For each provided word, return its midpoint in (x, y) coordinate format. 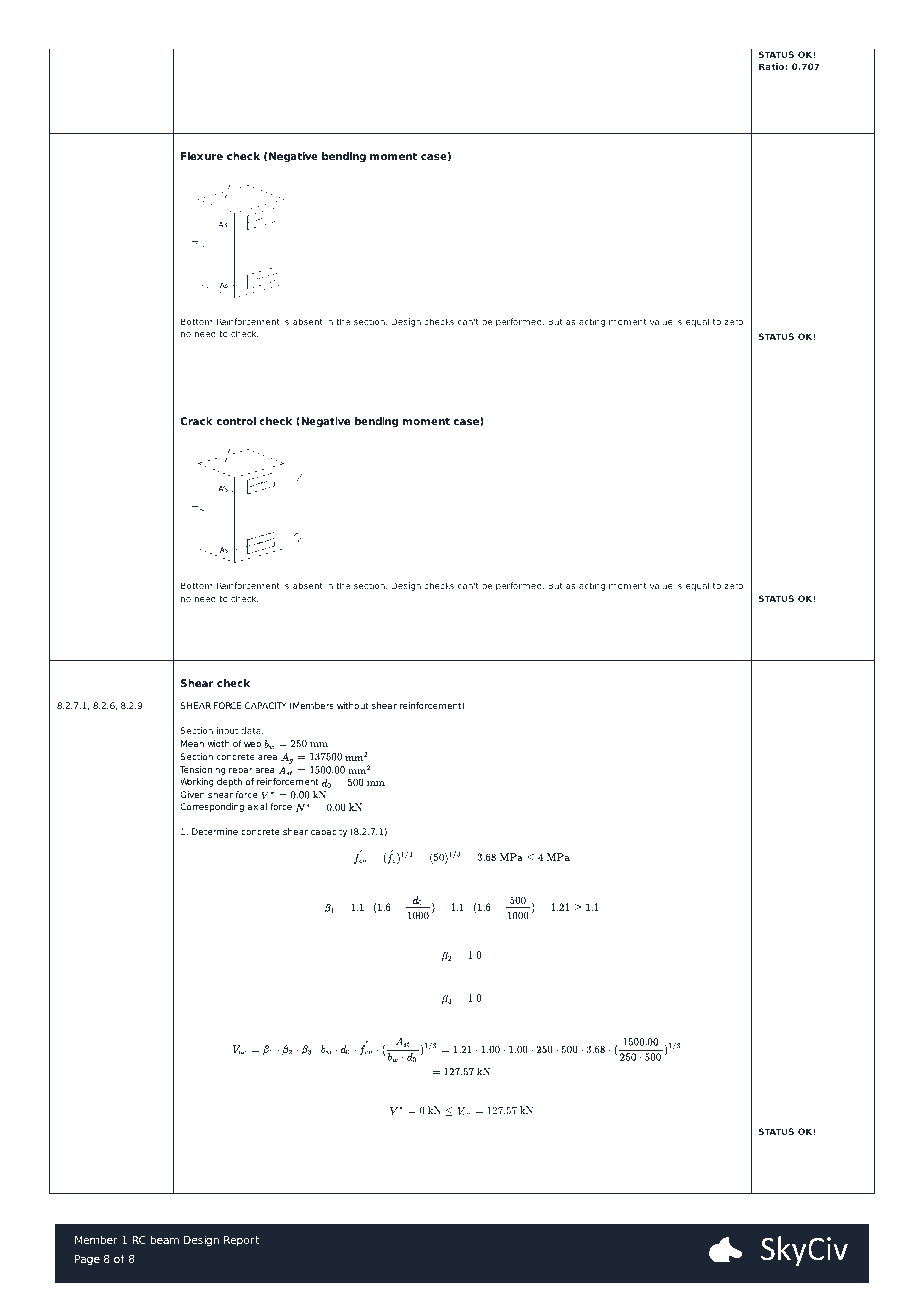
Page (87, 1260)
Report (241, 1241)
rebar (241, 769)
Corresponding (212, 807)
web (252, 743)
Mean (192, 743)
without (353, 705)
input (227, 731)
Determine (215, 831)
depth (229, 782)
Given (192, 794)
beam (164, 1240)
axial (257, 806)
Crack (196, 421)
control (236, 421)
